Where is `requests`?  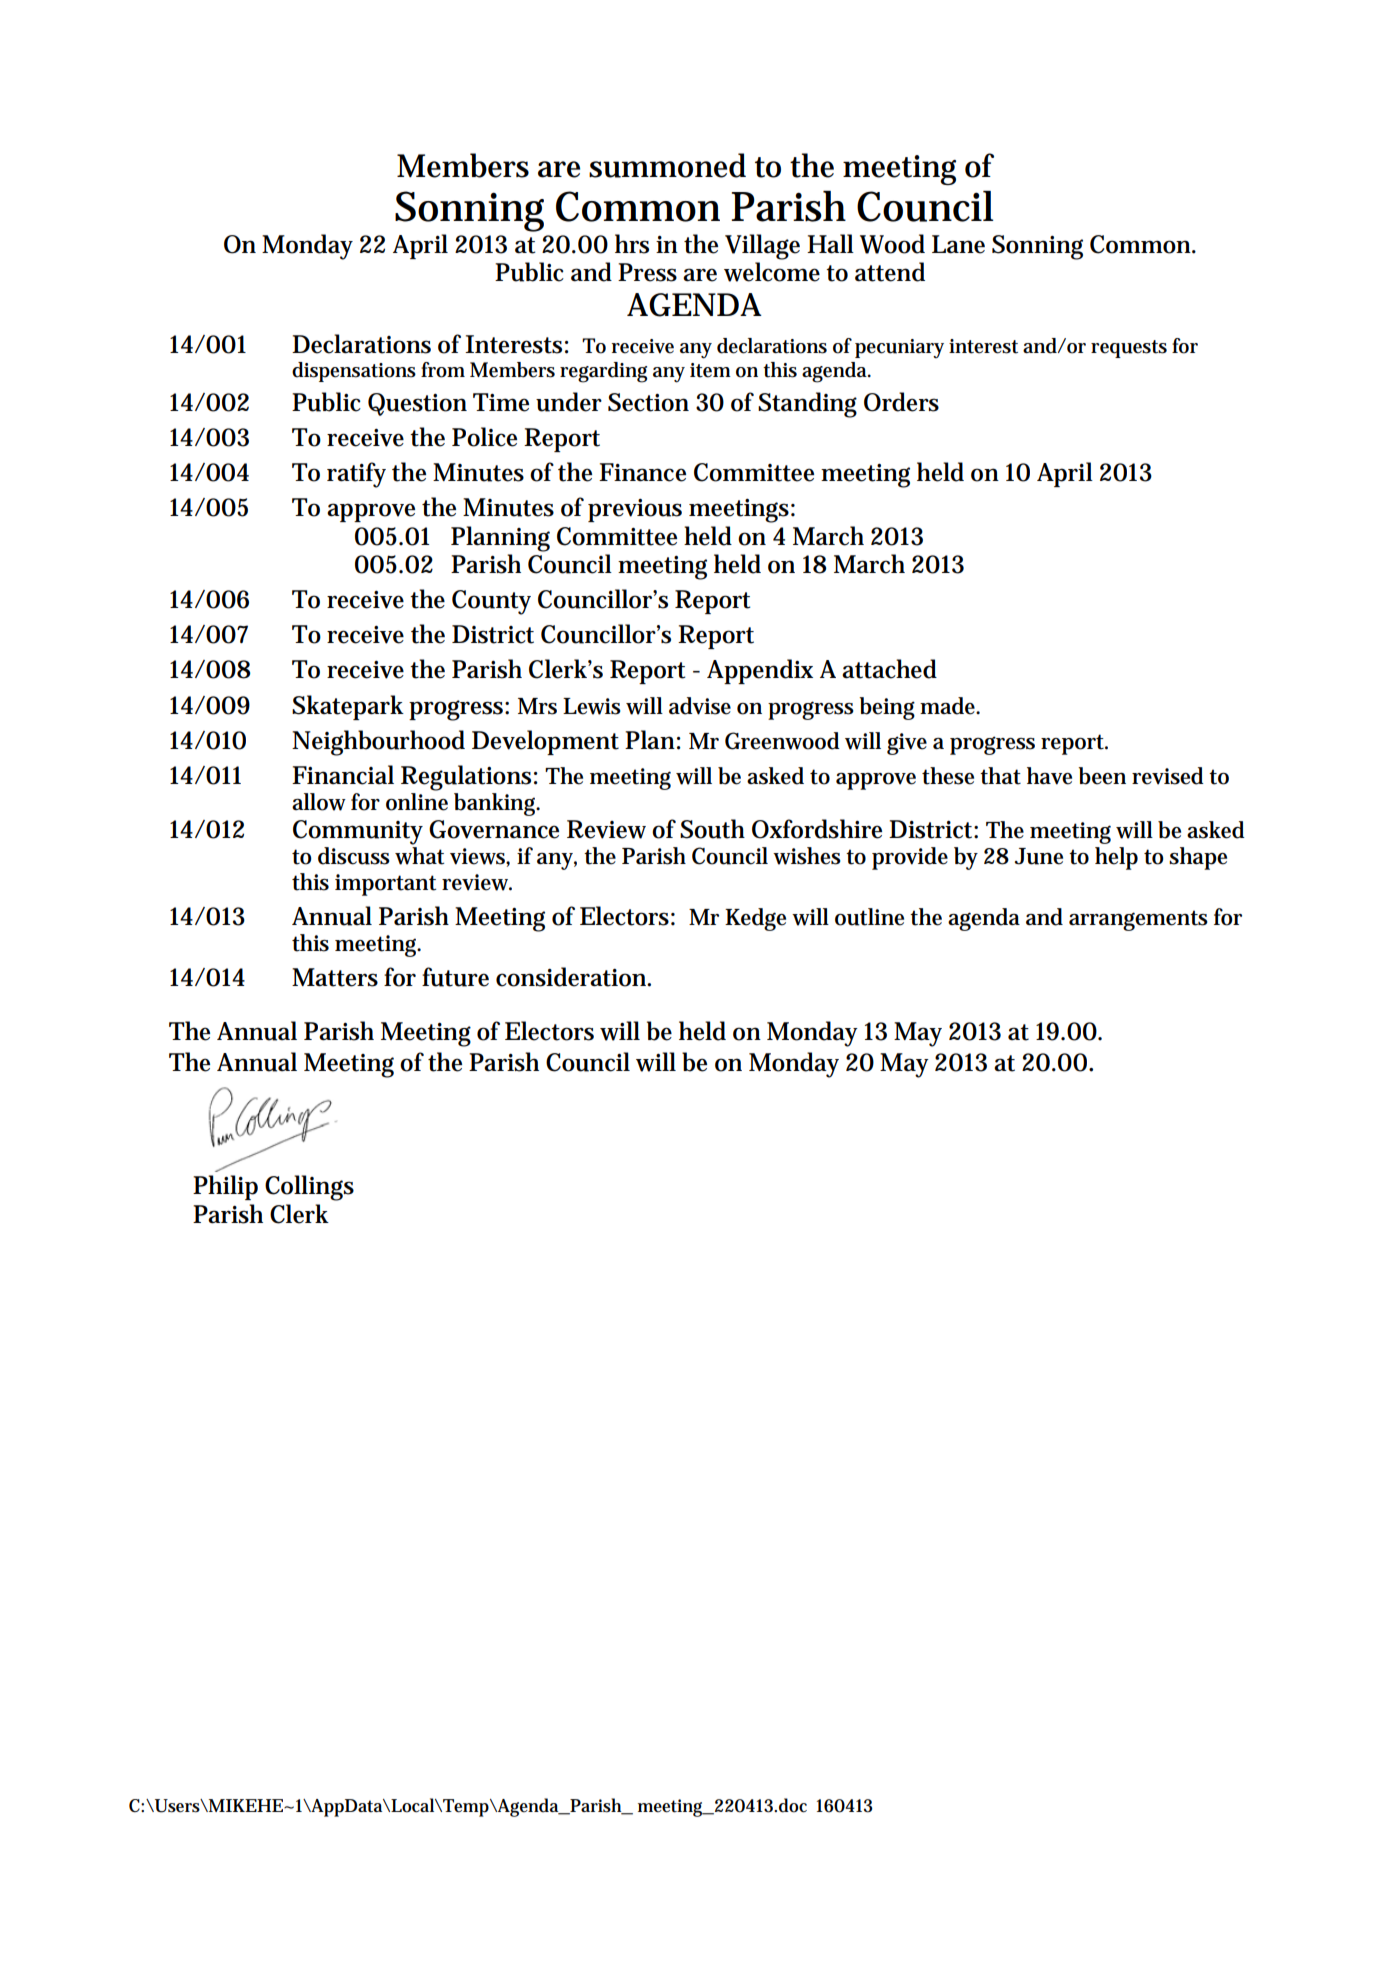 requests is located at coordinates (1129, 349).
